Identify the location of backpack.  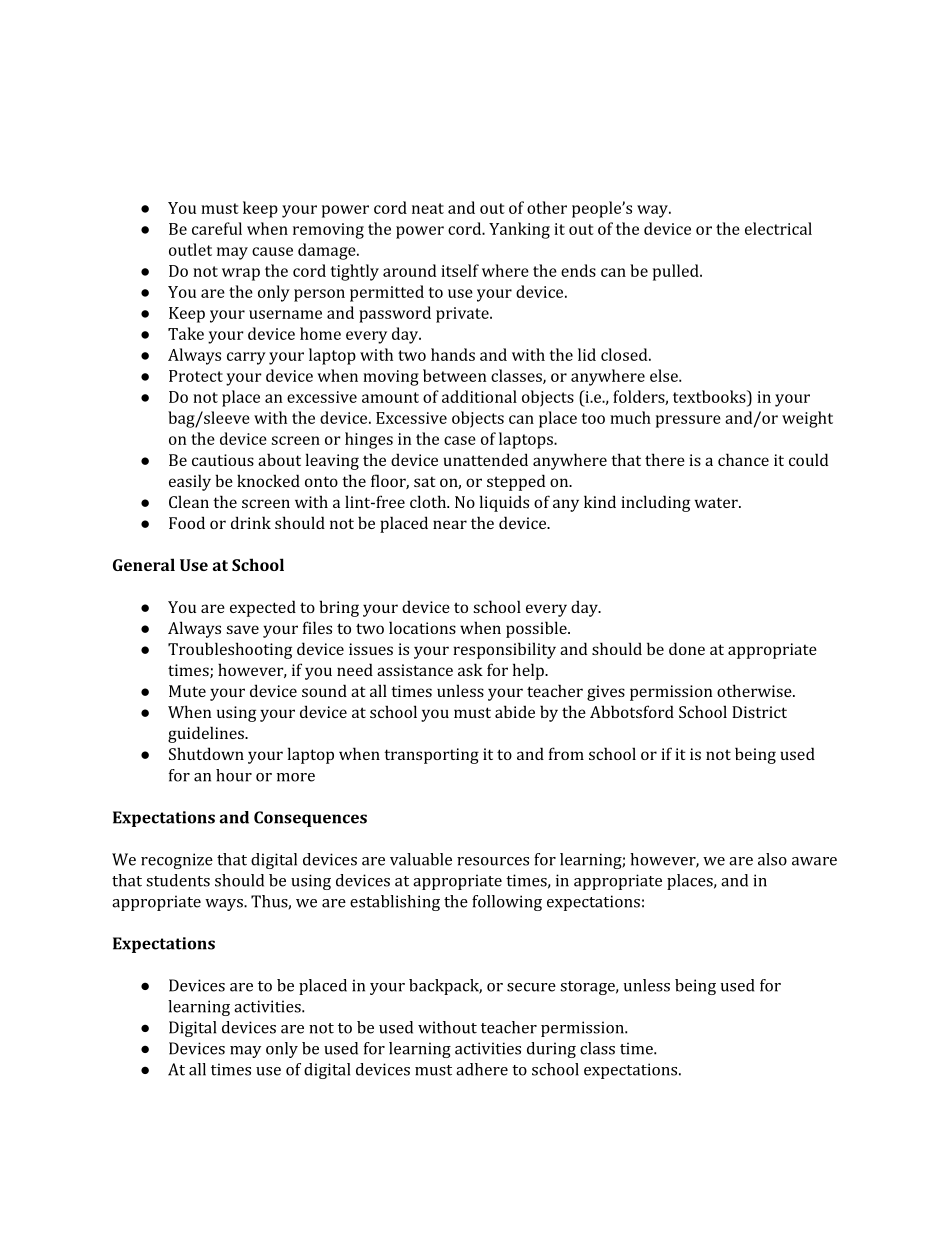
(445, 987).
